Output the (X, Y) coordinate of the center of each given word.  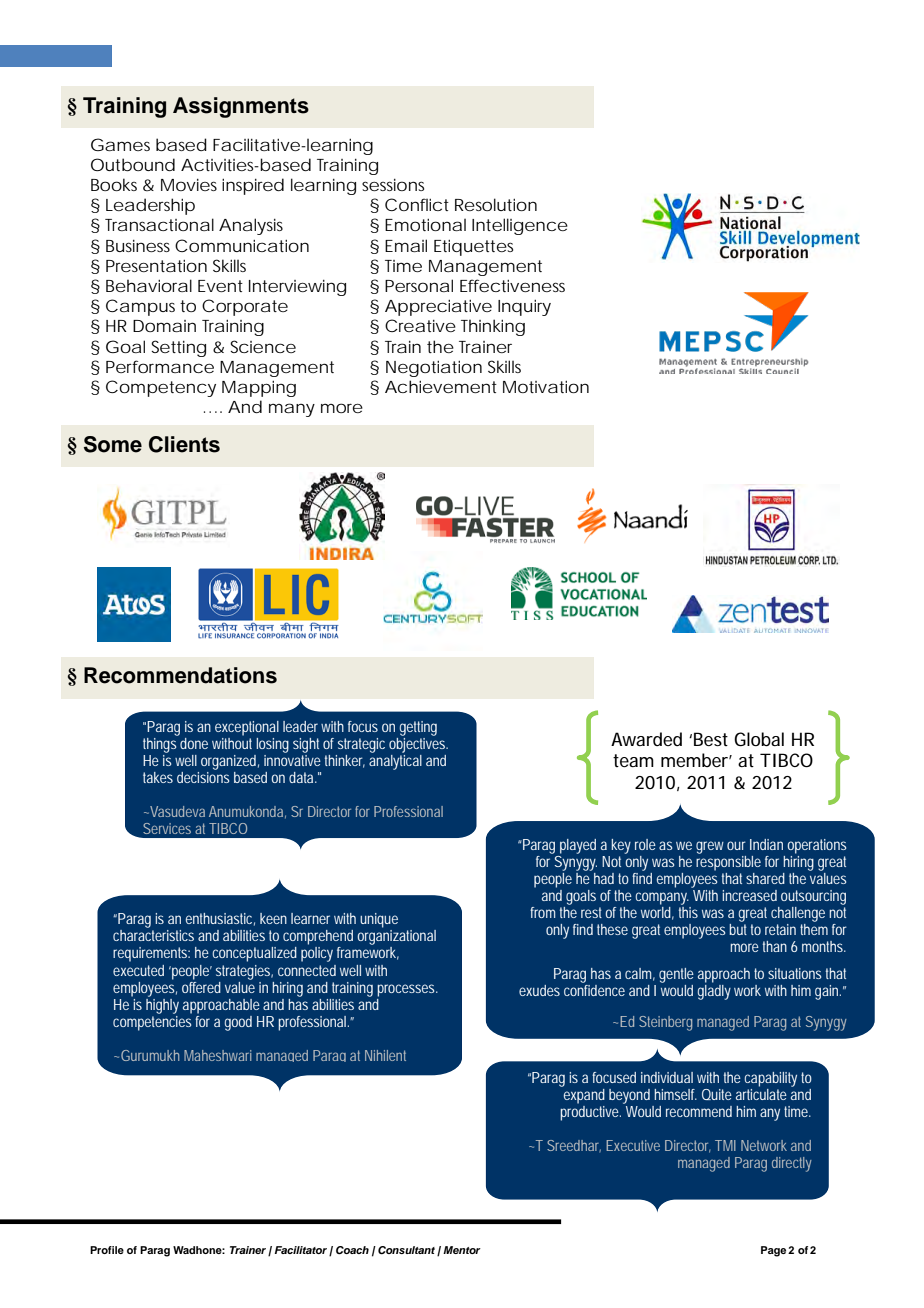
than (775, 946)
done (194, 743)
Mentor (462, 1250)
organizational (397, 937)
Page (773, 1251)
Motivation (546, 387)
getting (418, 728)
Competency (161, 388)
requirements (151, 954)
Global (759, 739)
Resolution (496, 204)
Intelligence (520, 226)
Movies (189, 185)
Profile (107, 1250)
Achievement (441, 386)
